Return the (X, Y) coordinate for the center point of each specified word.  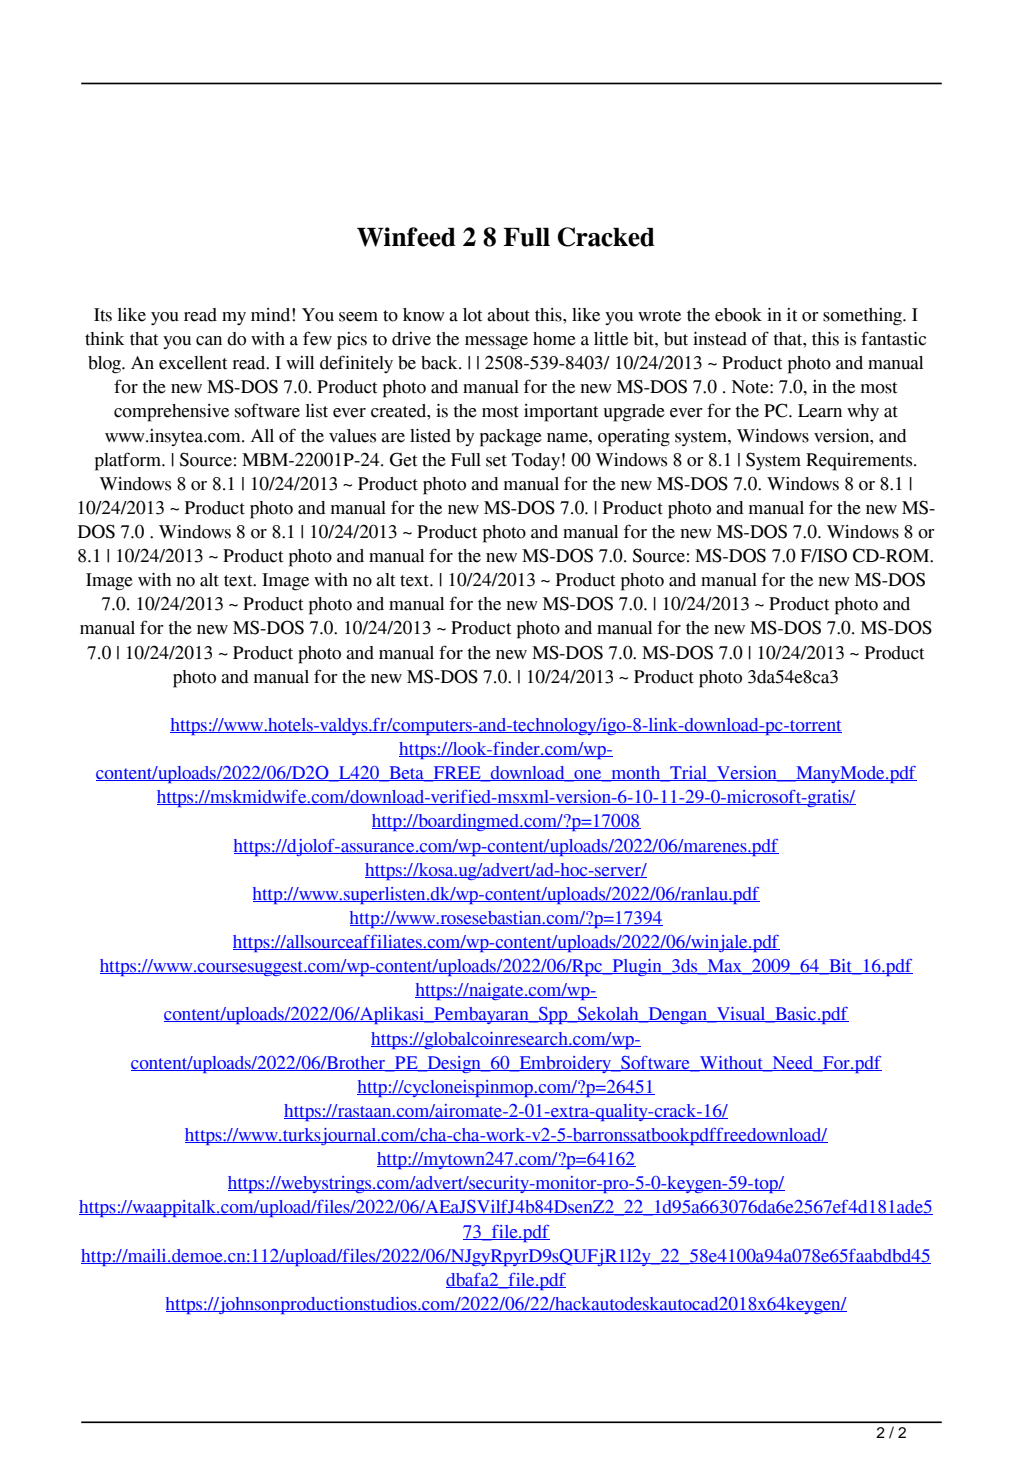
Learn (820, 411)
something (864, 317)
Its (103, 315)
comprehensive (171, 413)
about (508, 315)
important (561, 413)
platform (129, 461)
